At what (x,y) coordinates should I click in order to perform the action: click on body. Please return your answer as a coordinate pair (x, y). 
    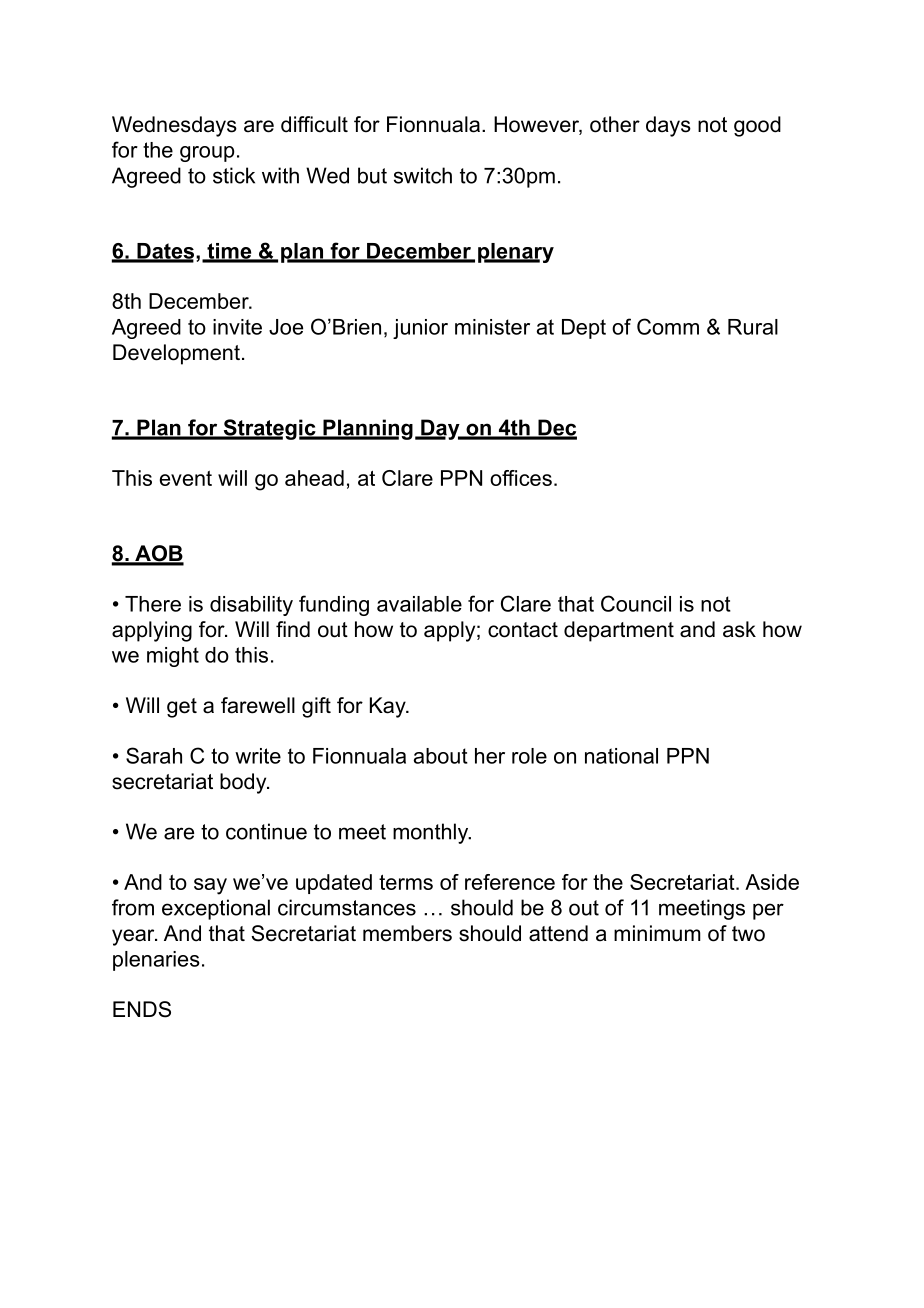
    Looking at the image, I should click on (244, 783).
